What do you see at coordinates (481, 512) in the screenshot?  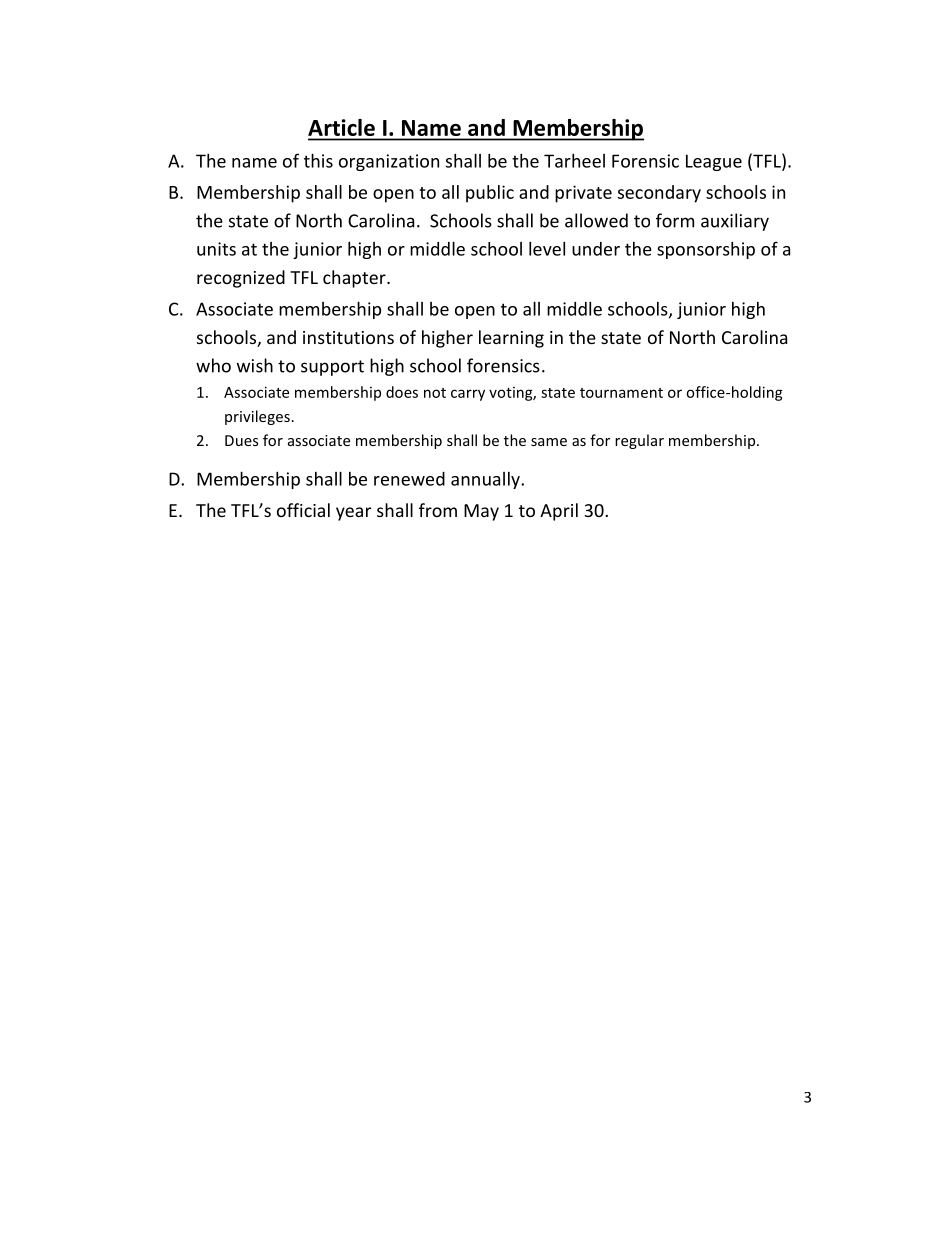 I see `May` at bounding box center [481, 512].
